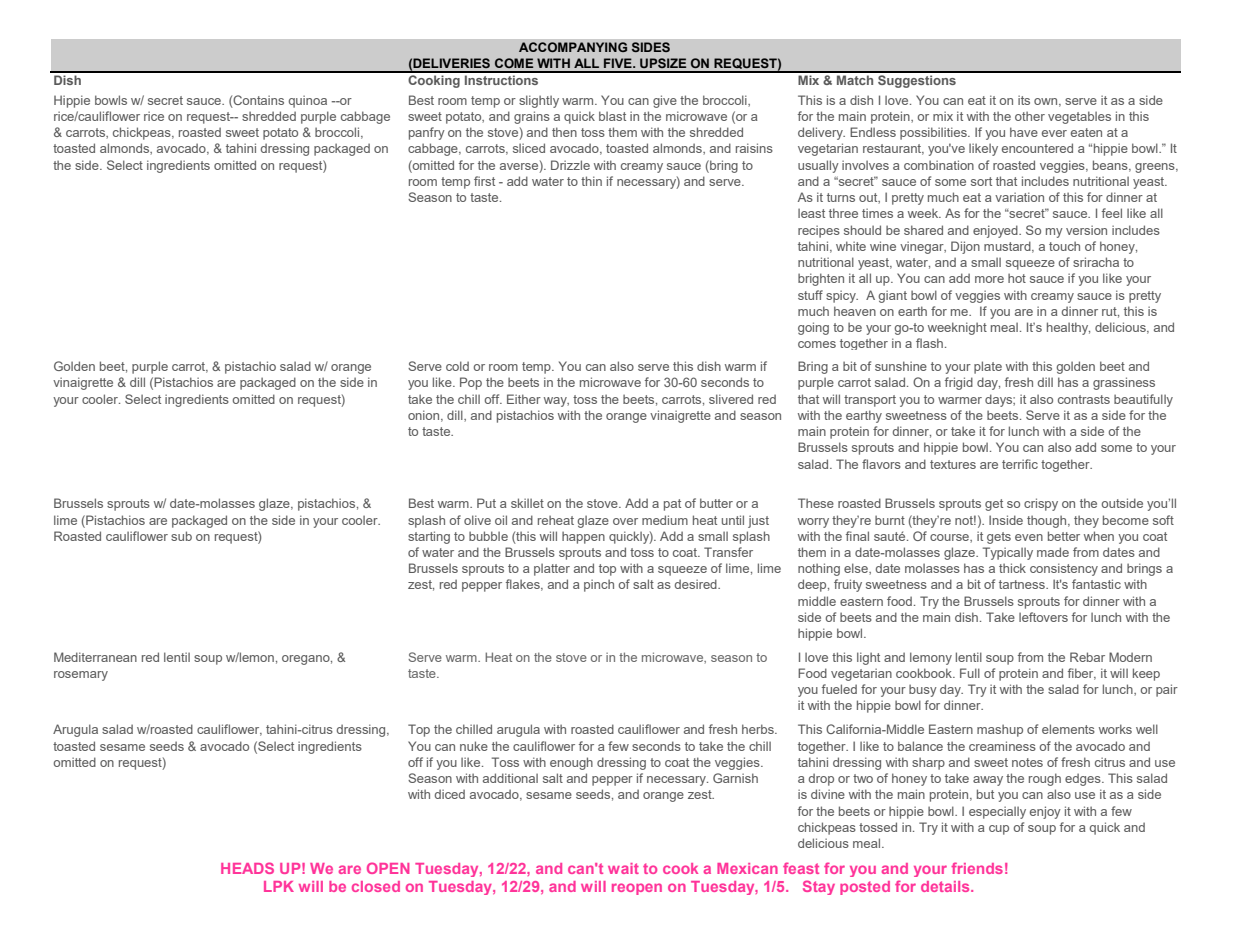 The height and width of the screenshot is (952, 1233). What do you see at coordinates (599, 585) in the screenshot?
I see `pinch` at bounding box center [599, 585].
